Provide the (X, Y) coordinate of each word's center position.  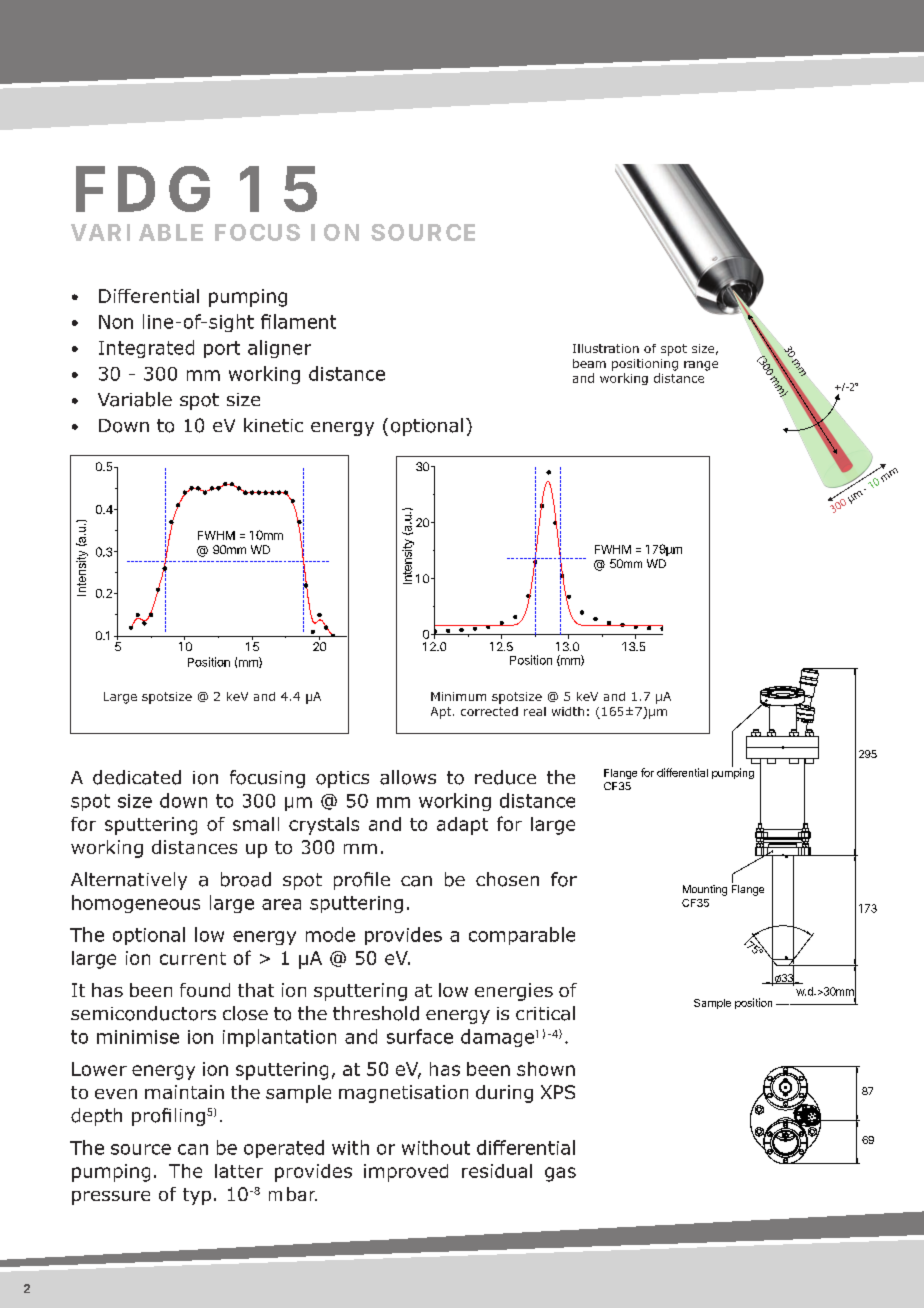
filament (298, 321)
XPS (558, 1092)
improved (406, 1173)
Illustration (606, 348)
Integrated (146, 349)
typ (197, 1196)
